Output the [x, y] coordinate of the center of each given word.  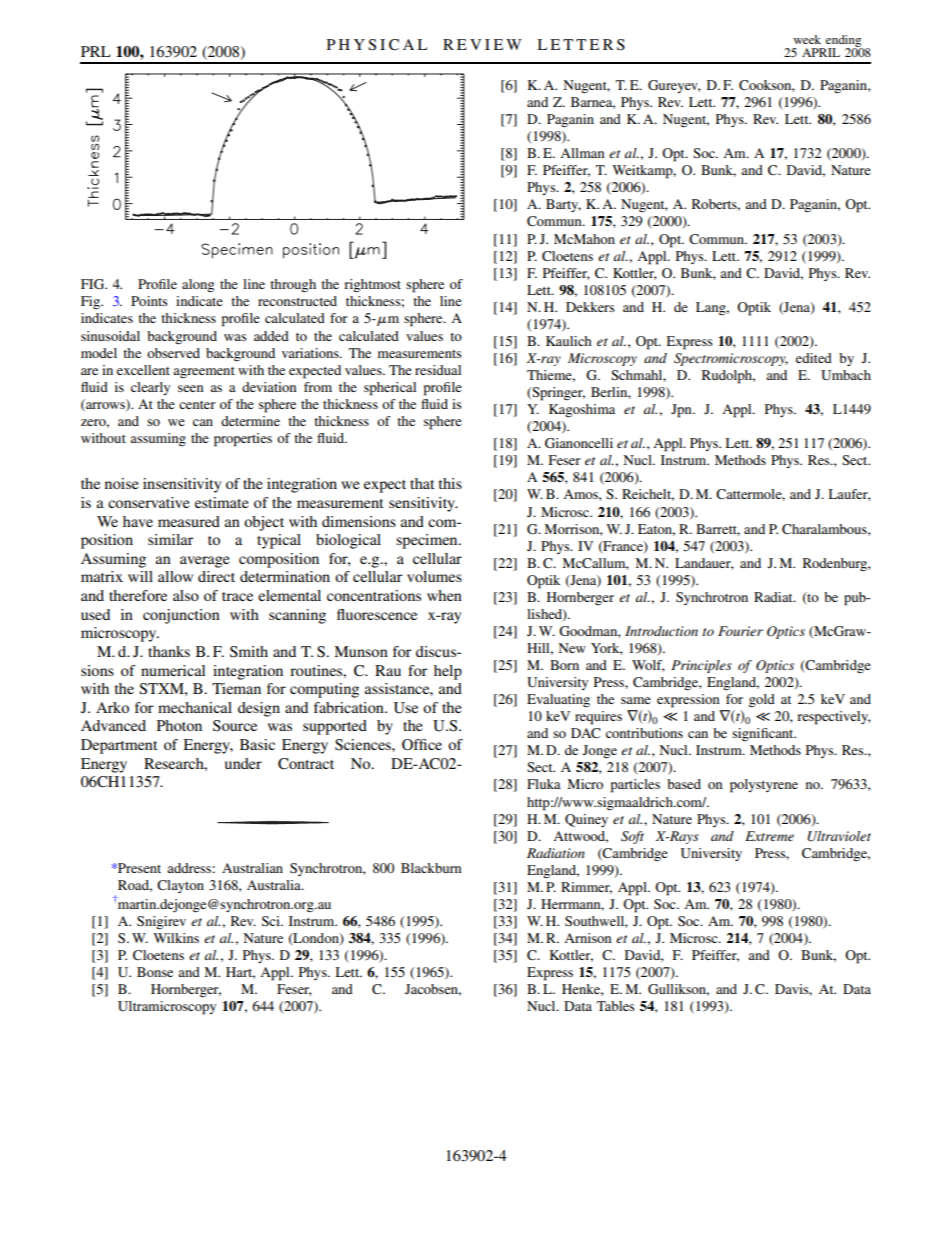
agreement [204, 372]
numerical [173, 670]
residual [438, 370]
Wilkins [176, 938]
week [807, 39]
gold [762, 701]
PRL [96, 51]
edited [814, 358]
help [448, 672]
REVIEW [482, 44]
